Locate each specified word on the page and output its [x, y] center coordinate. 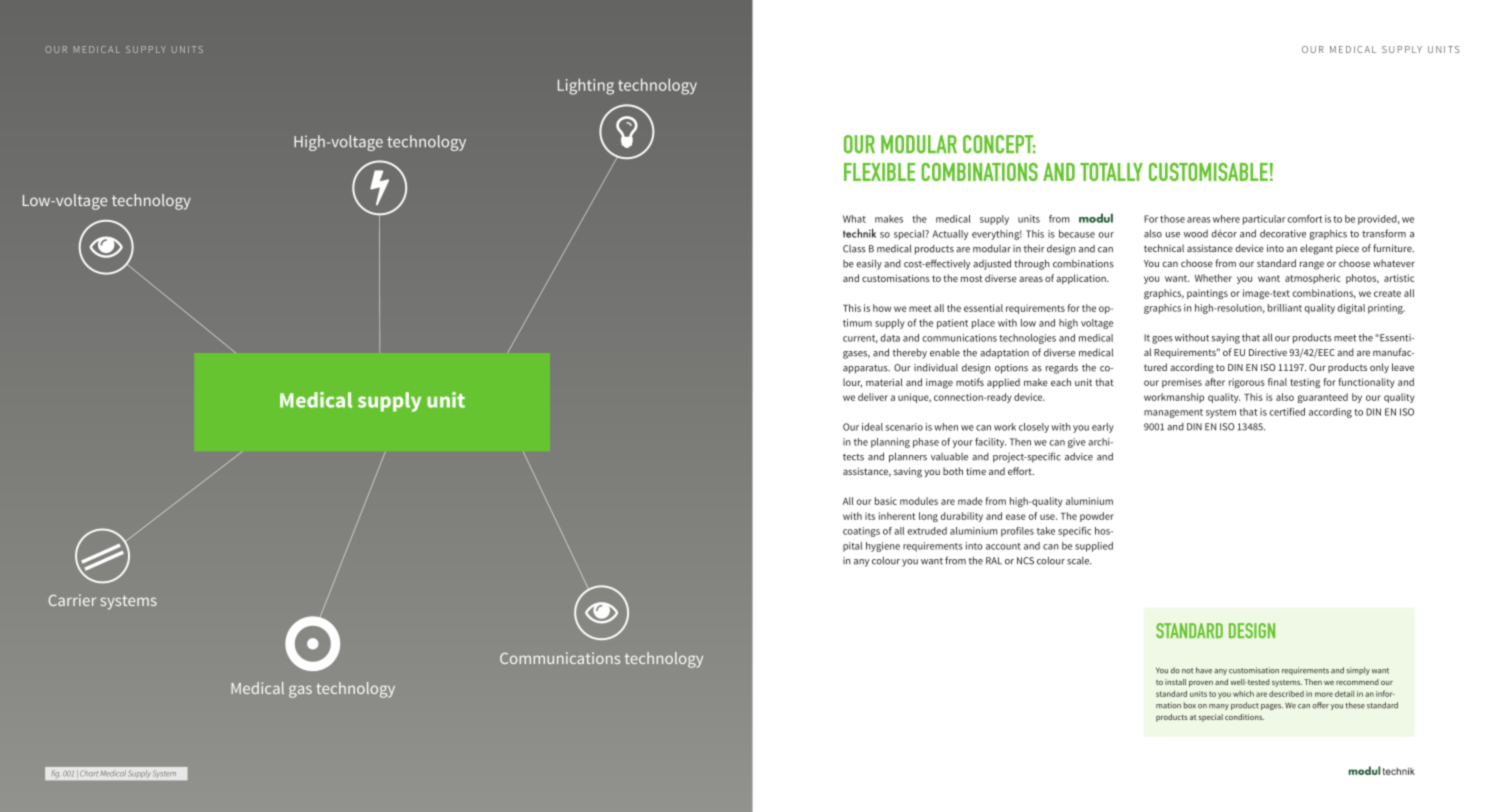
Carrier [72, 600]
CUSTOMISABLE [1208, 172]
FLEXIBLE [879, 172]
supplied [1094, 547]
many [1219, 707]
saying [1226, 339]
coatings [861, 532]
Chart [89, 773]
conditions [1244, 717]
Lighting [586, 86]
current [860, 339]
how [882, 308]
